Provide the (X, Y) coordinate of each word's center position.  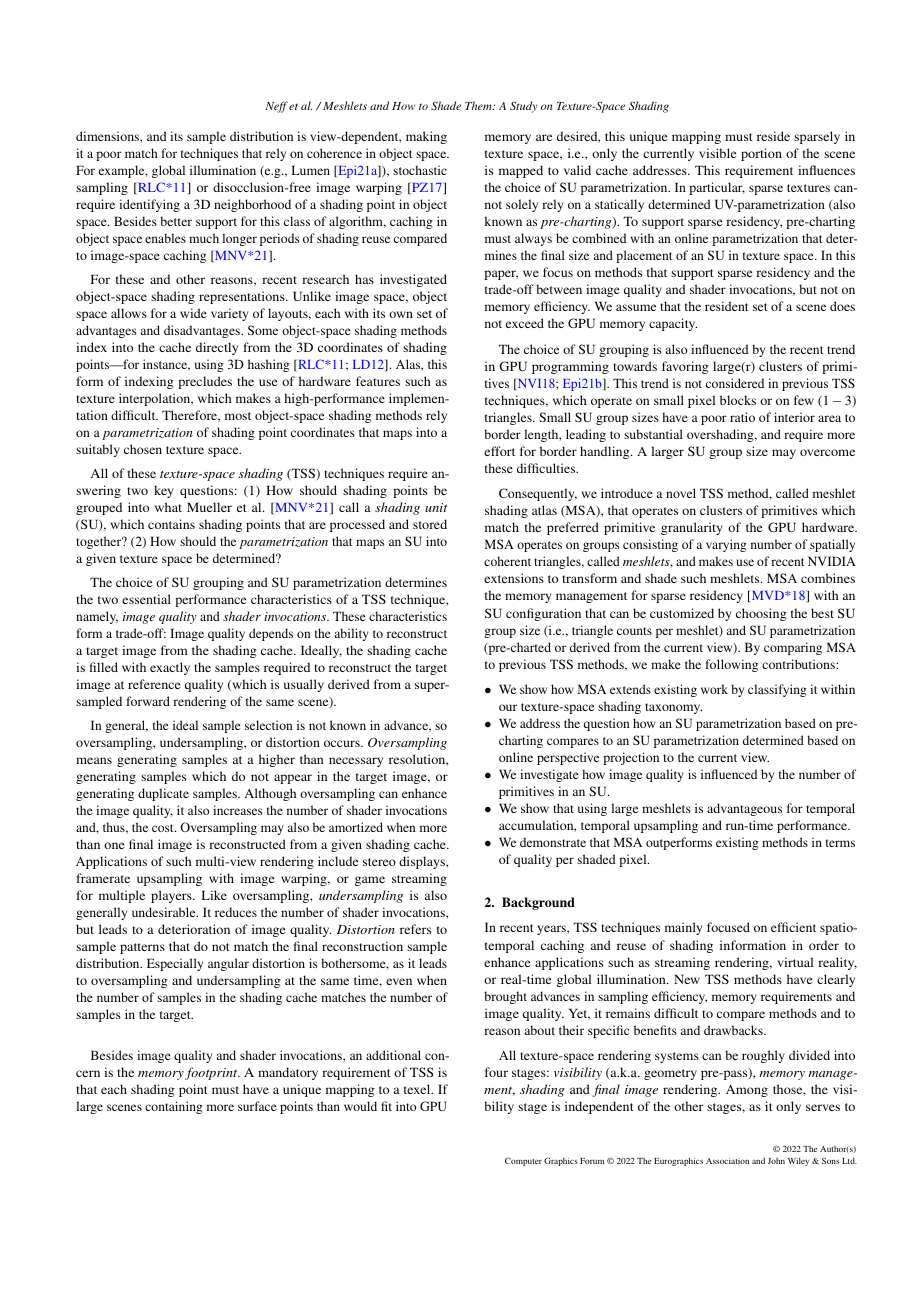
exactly (170, 668)
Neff (276, 107)
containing (174, 1107)
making (426, 137)
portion (761, 154)
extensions (514, 578)
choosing (761, 614)
